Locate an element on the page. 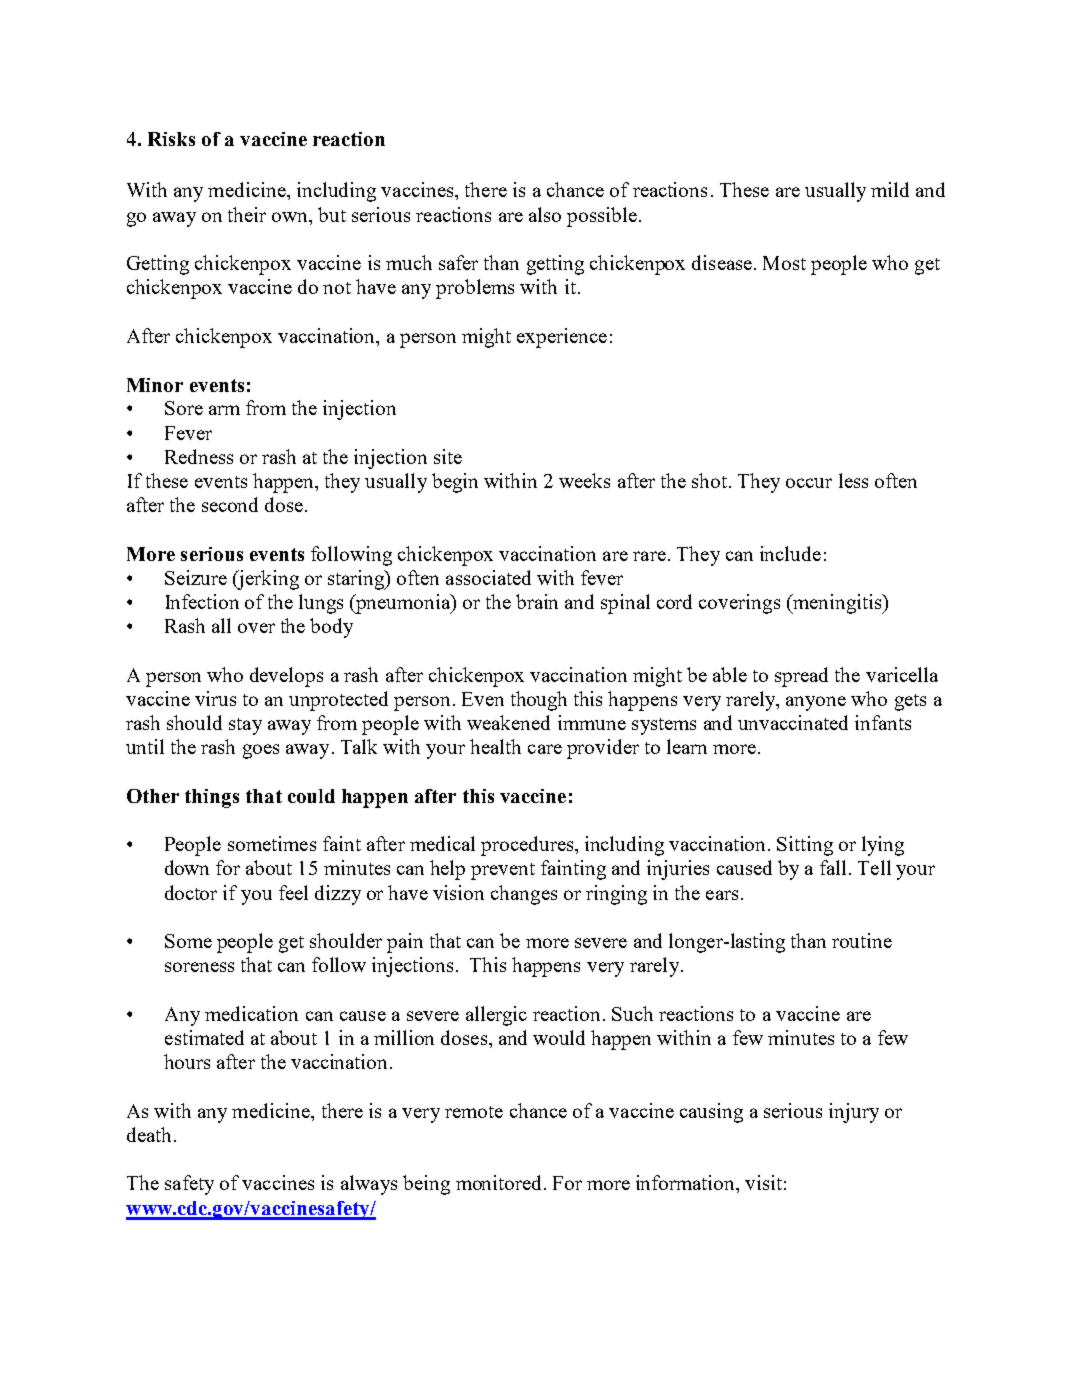 This page has width=1074, height=1390. though is located at coordinates (539, 701).
